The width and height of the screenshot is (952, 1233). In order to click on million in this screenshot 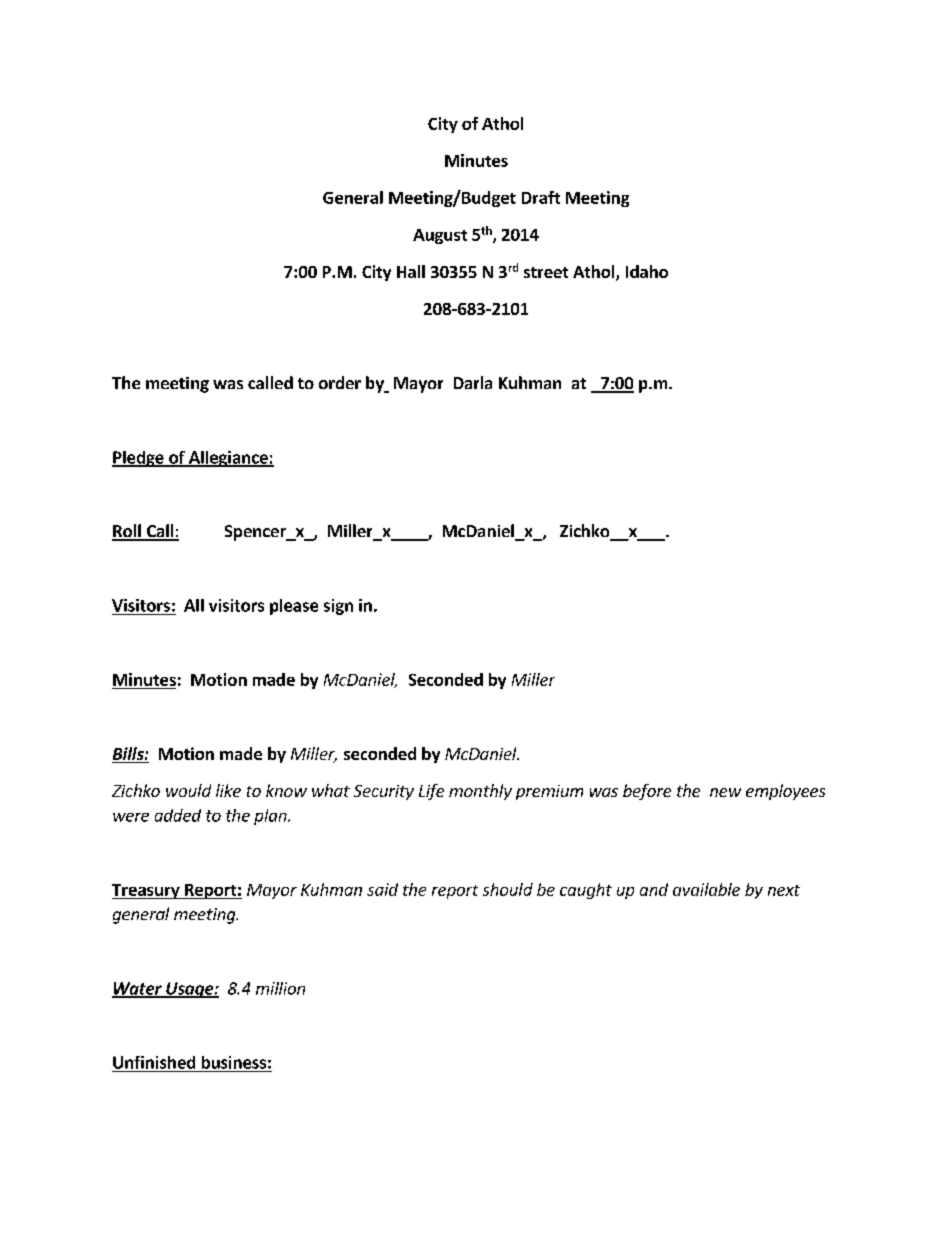, I will do `click(280, 988)`.
